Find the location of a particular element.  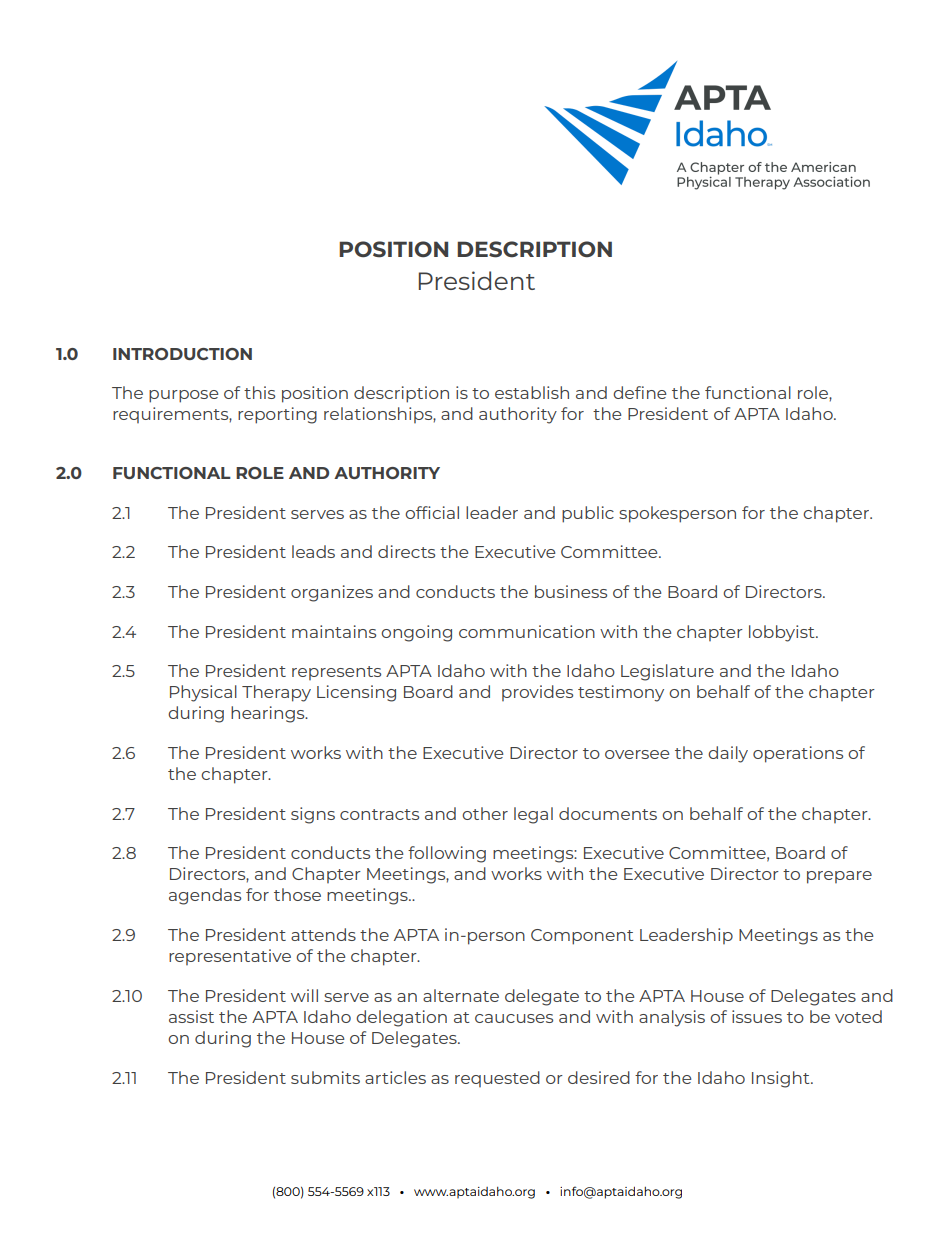

requested is located at coordinates (497, 1079).
